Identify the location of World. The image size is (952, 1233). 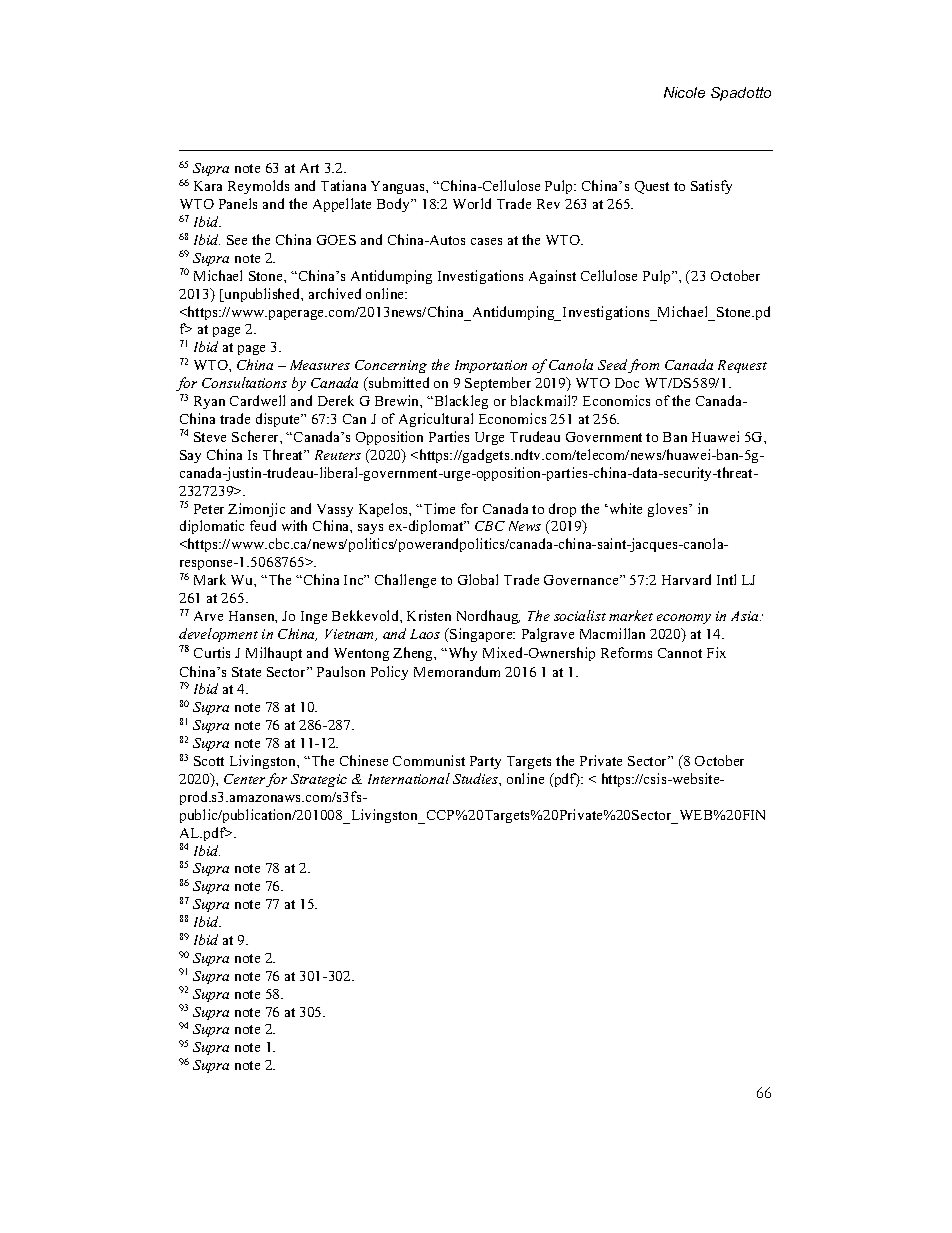
(472, 203).
